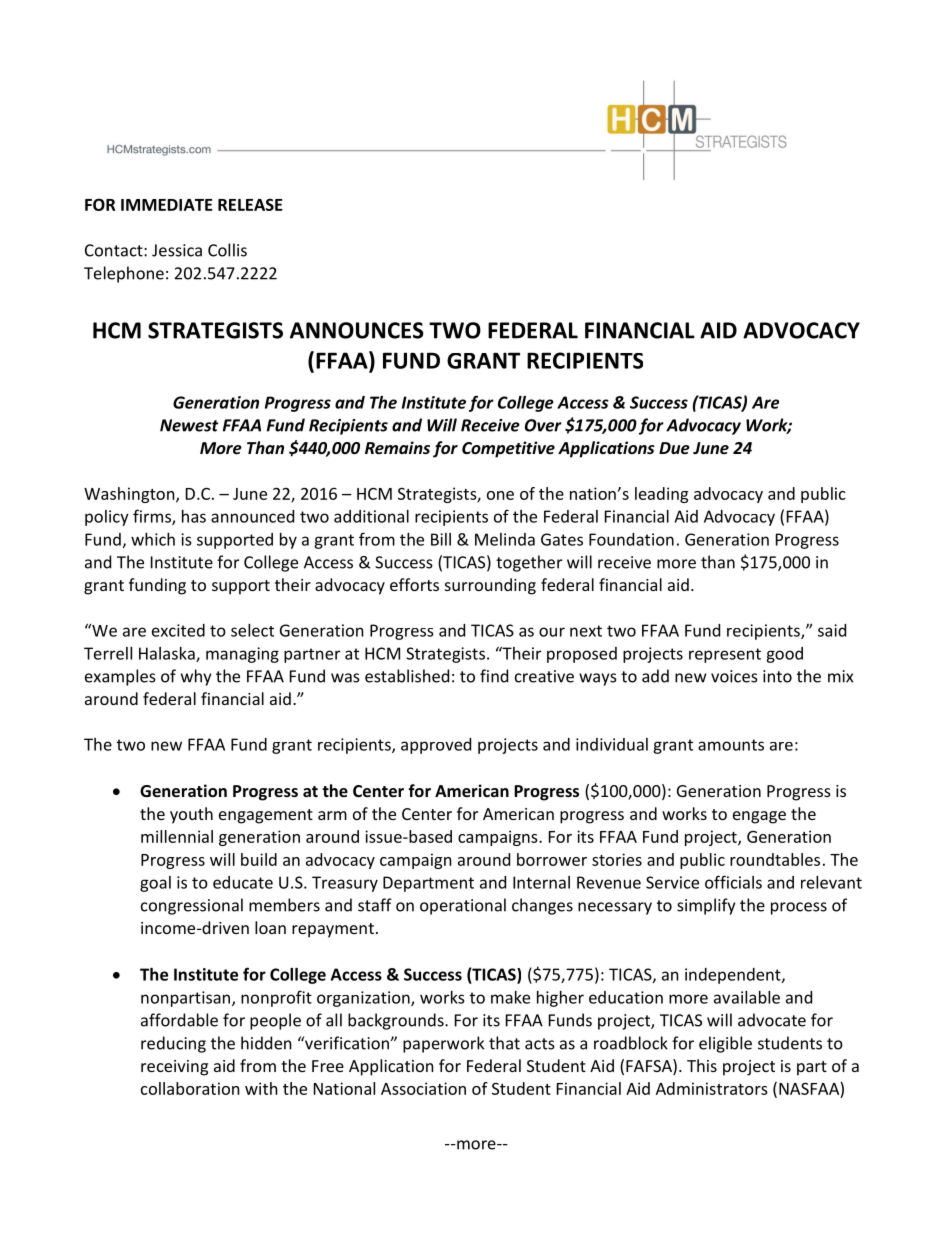  I want to click on approved, so click(436, 746).
